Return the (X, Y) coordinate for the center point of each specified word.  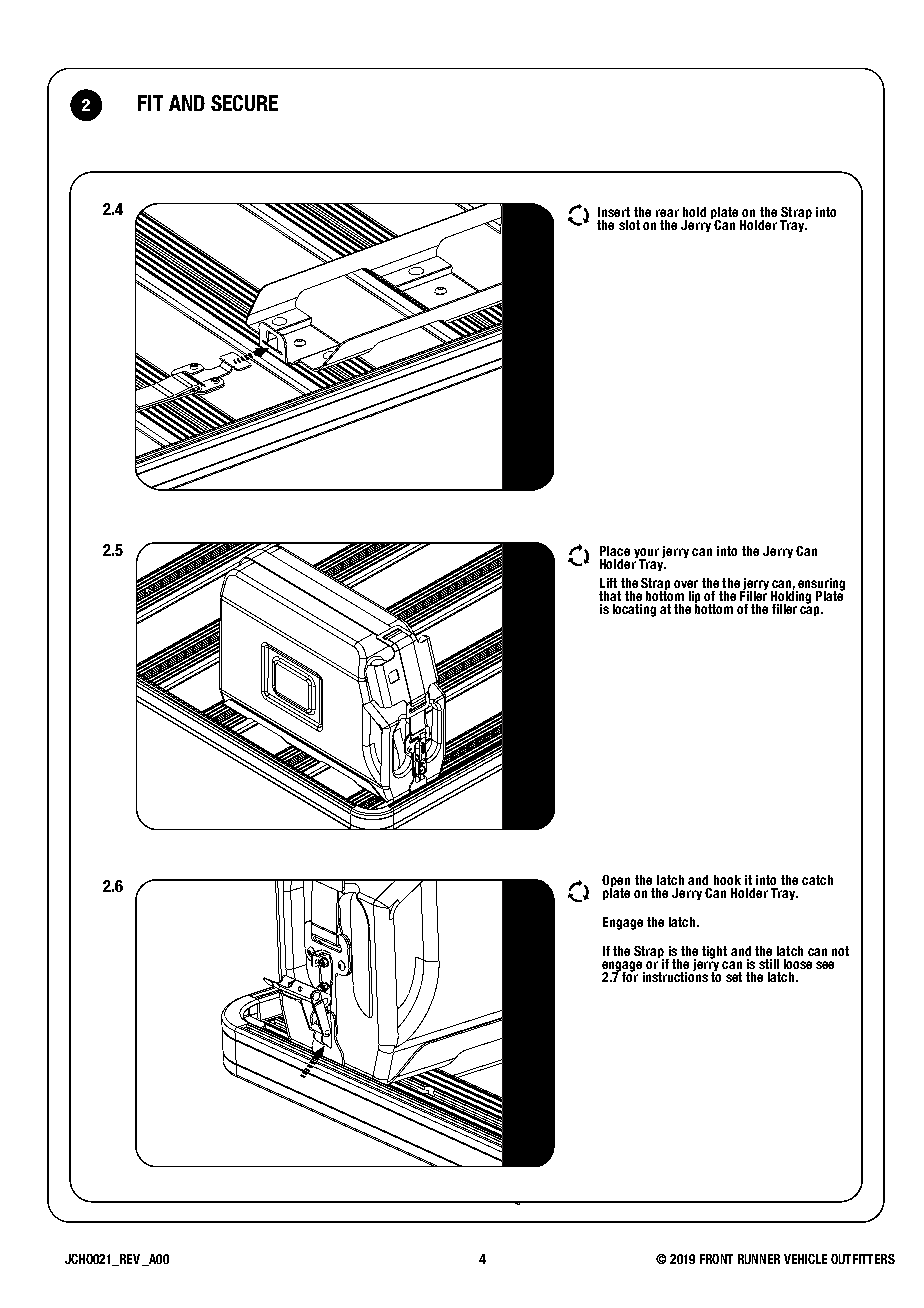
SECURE (244, 103)
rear (667, 213)
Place (615, 551)
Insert (614, 212)
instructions (675, 975)
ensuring (820, 585)
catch (817, 880)
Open (616, 882)
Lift (608, 583)
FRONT (716, 1259)
